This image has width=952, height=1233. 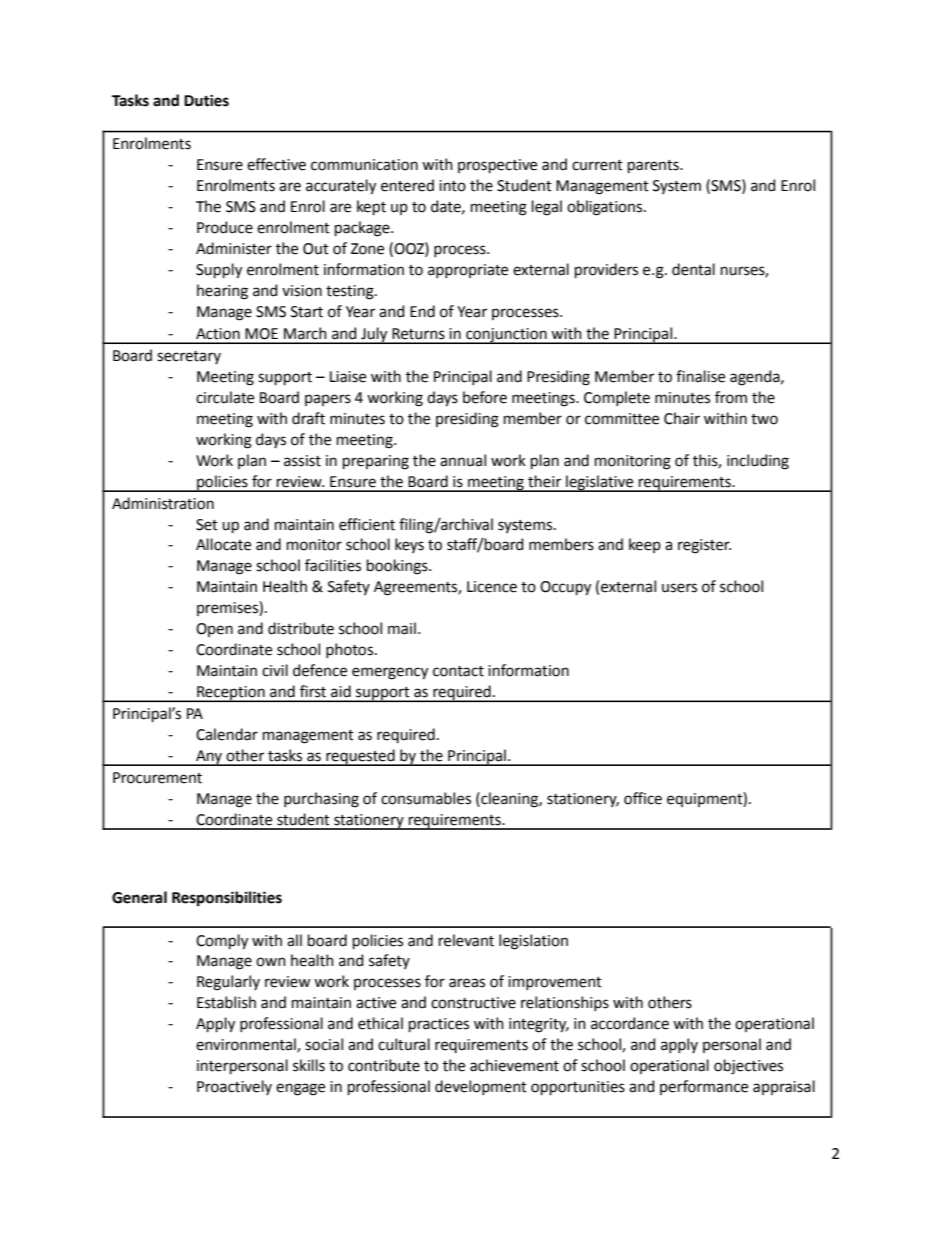 What do you see at coordinates (458, 671) in the image?
I see `contact` at bounding box center [458, 671].
